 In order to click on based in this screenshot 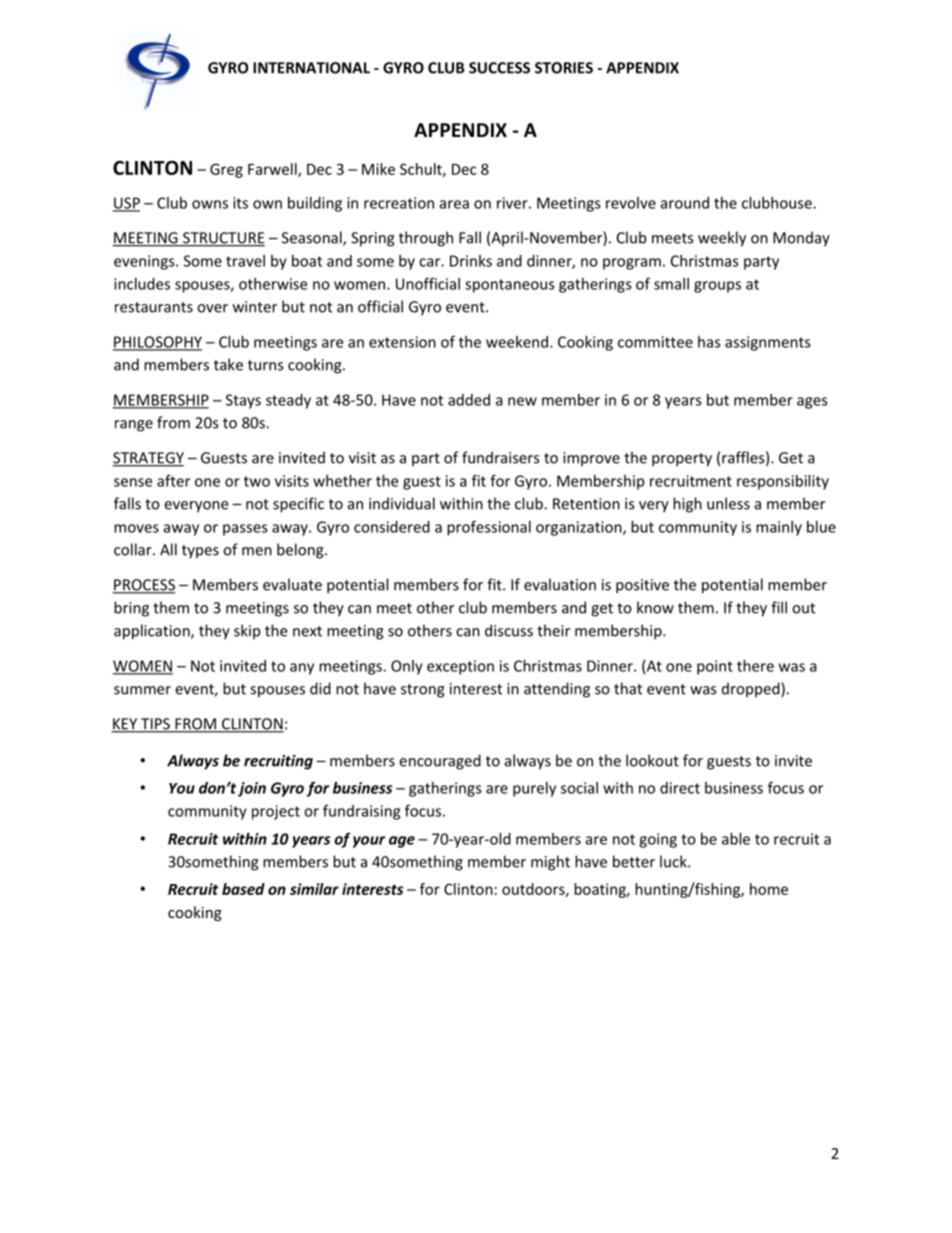, I will do `click(243, 889)`.
